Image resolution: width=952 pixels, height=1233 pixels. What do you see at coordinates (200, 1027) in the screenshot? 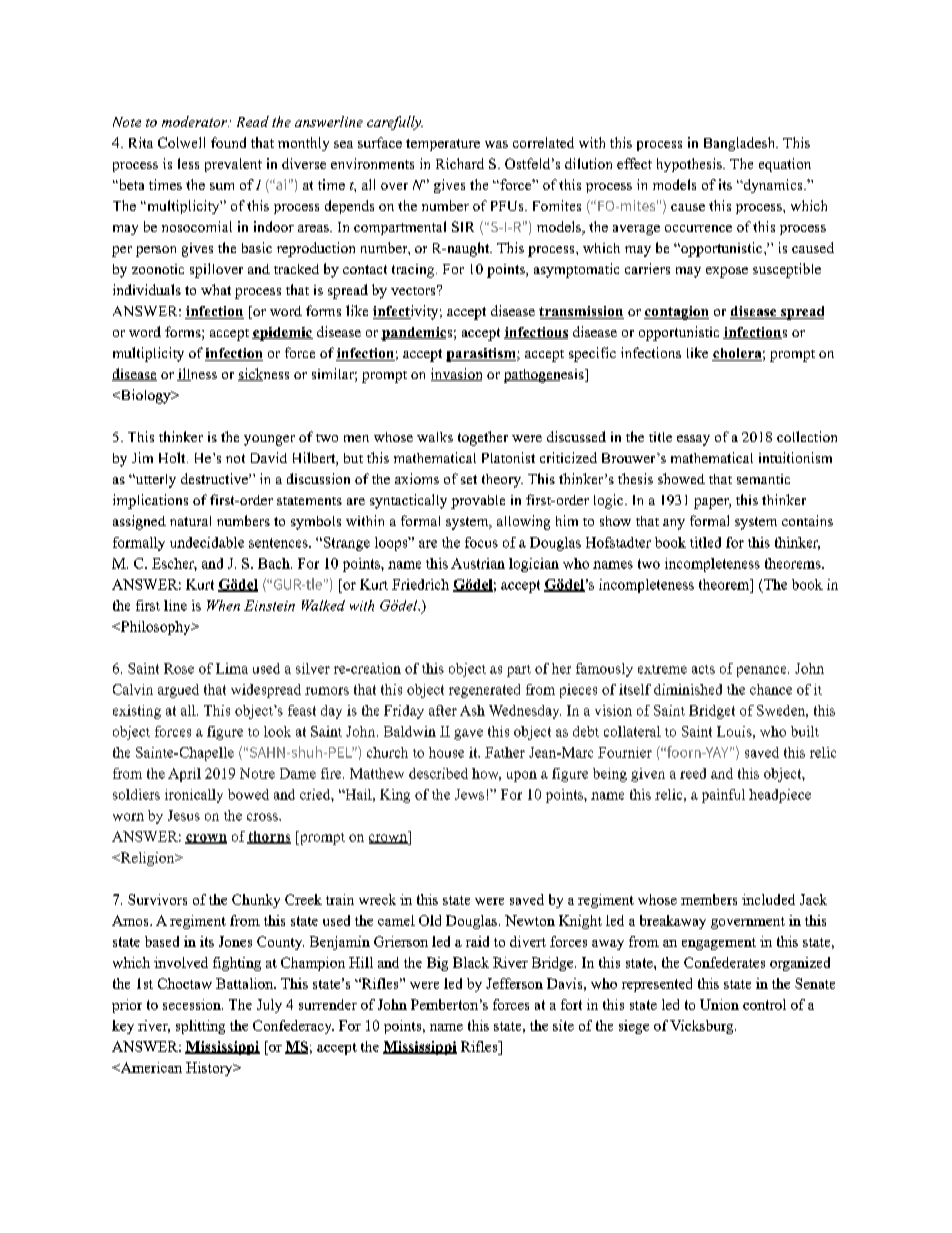
I see `splitting` at bounding box center [200, 1027].
